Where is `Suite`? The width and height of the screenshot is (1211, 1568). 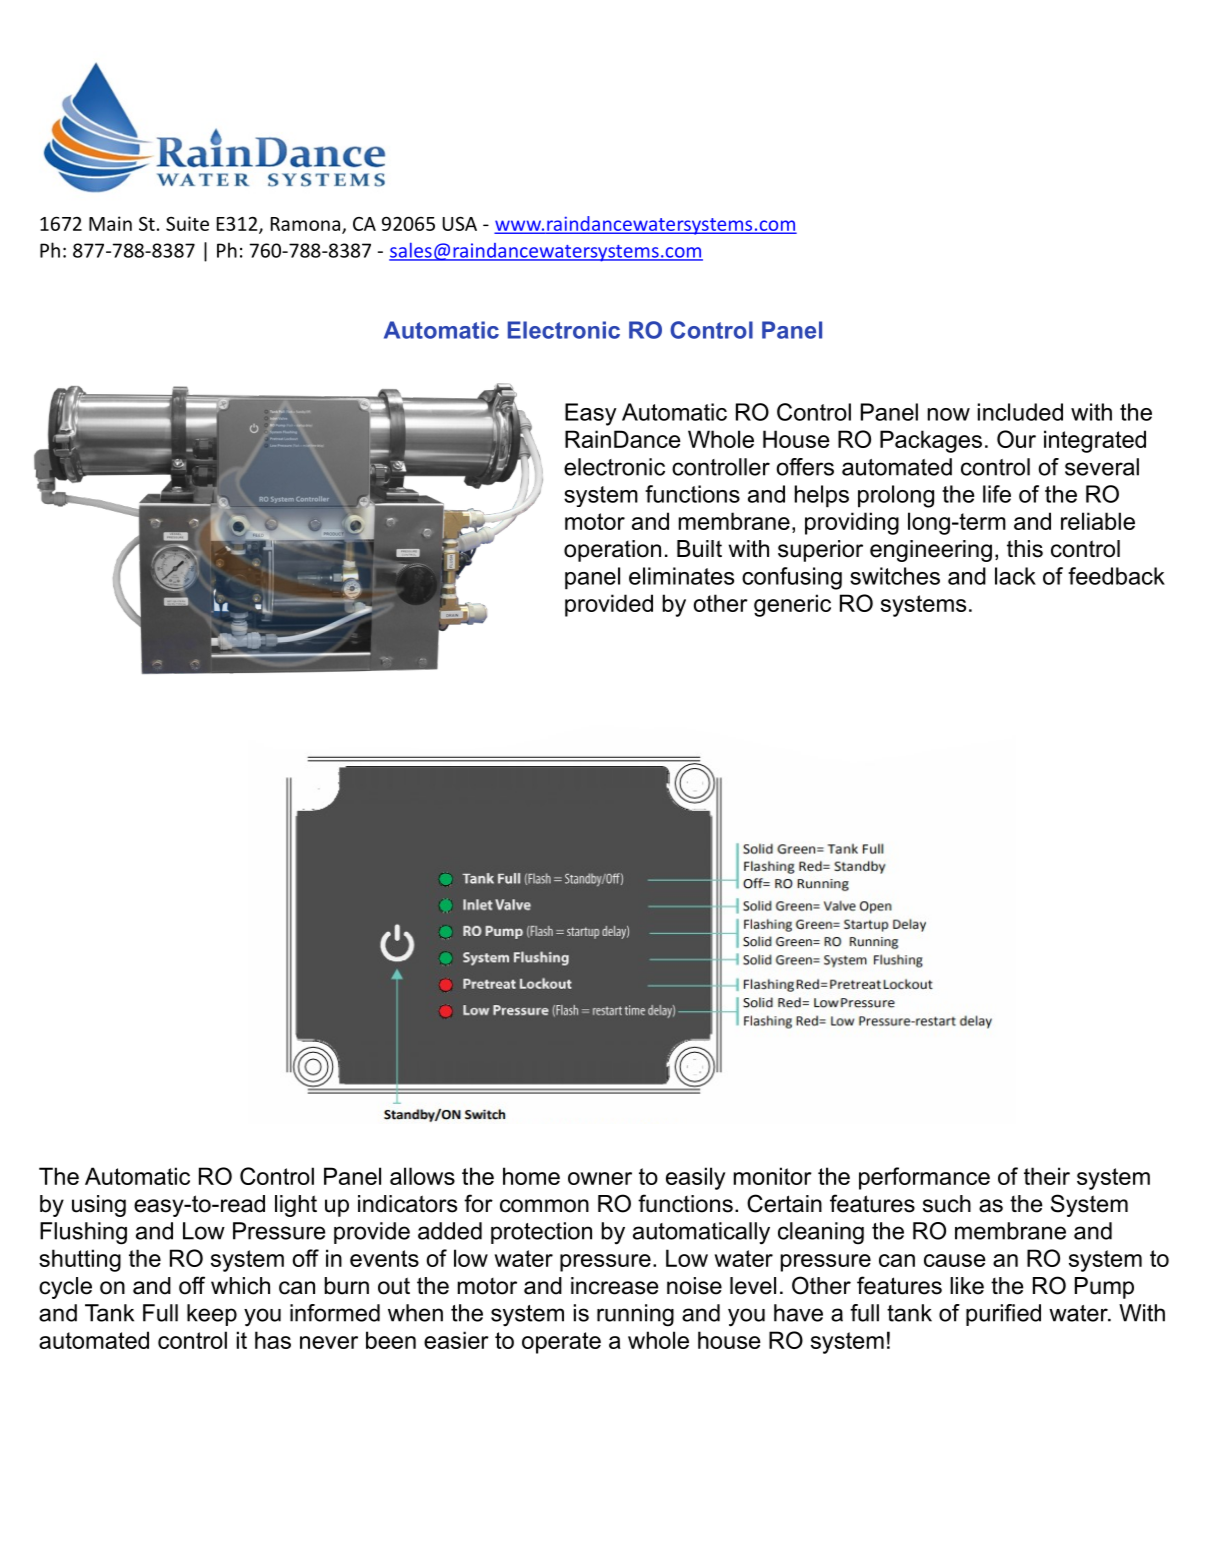
Suite is located at coordinates (187, 223).
